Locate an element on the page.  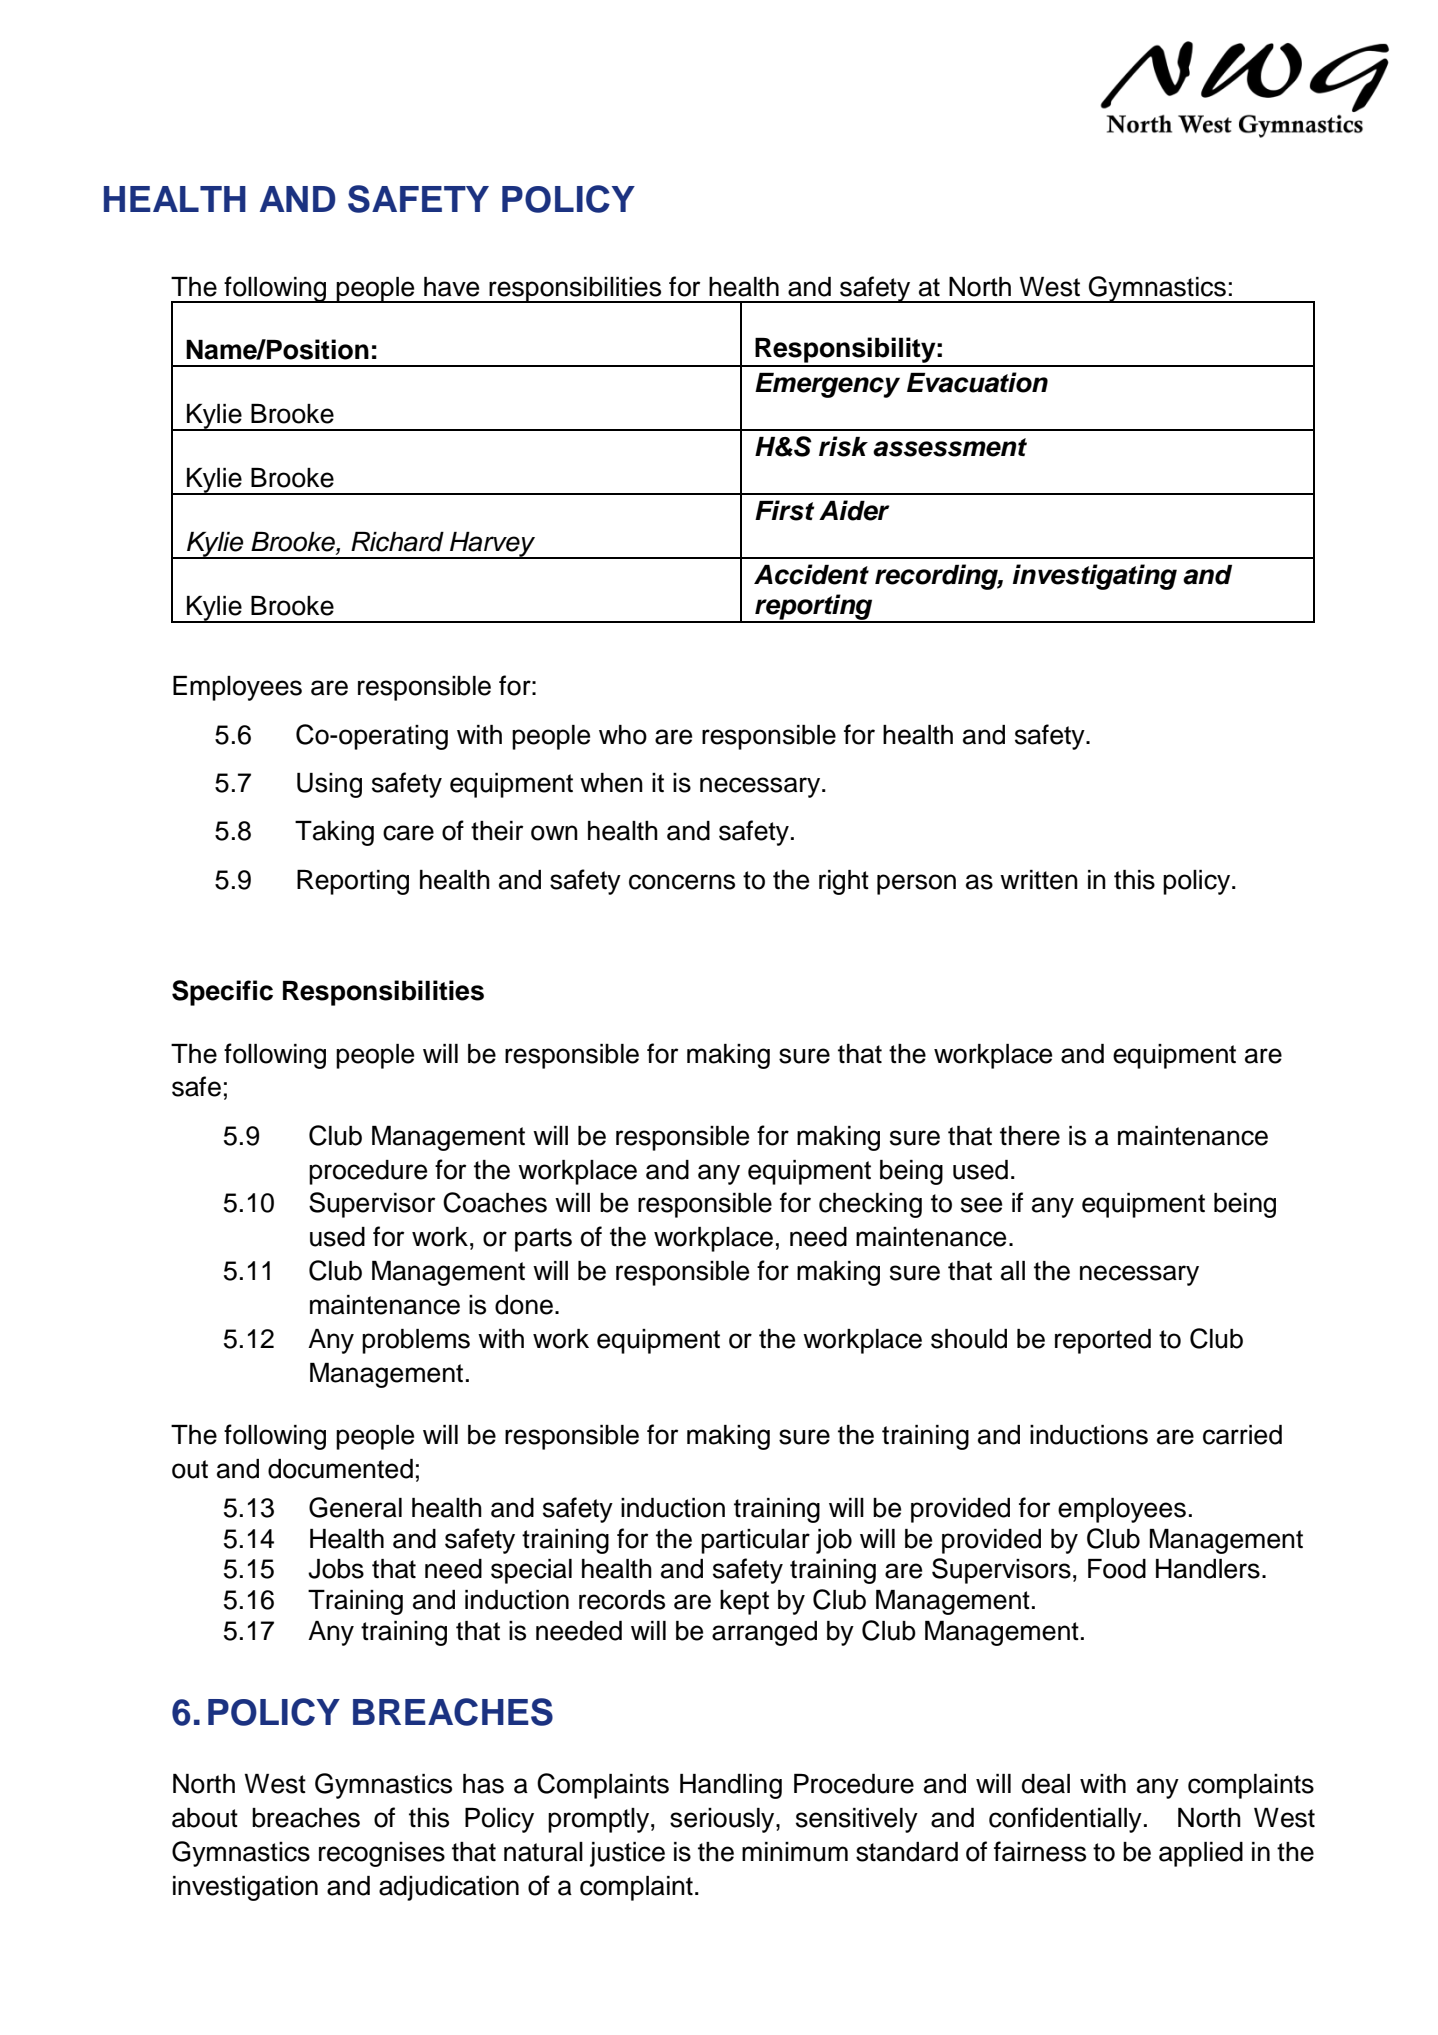
checking is located at coordinates (870, 1205).
